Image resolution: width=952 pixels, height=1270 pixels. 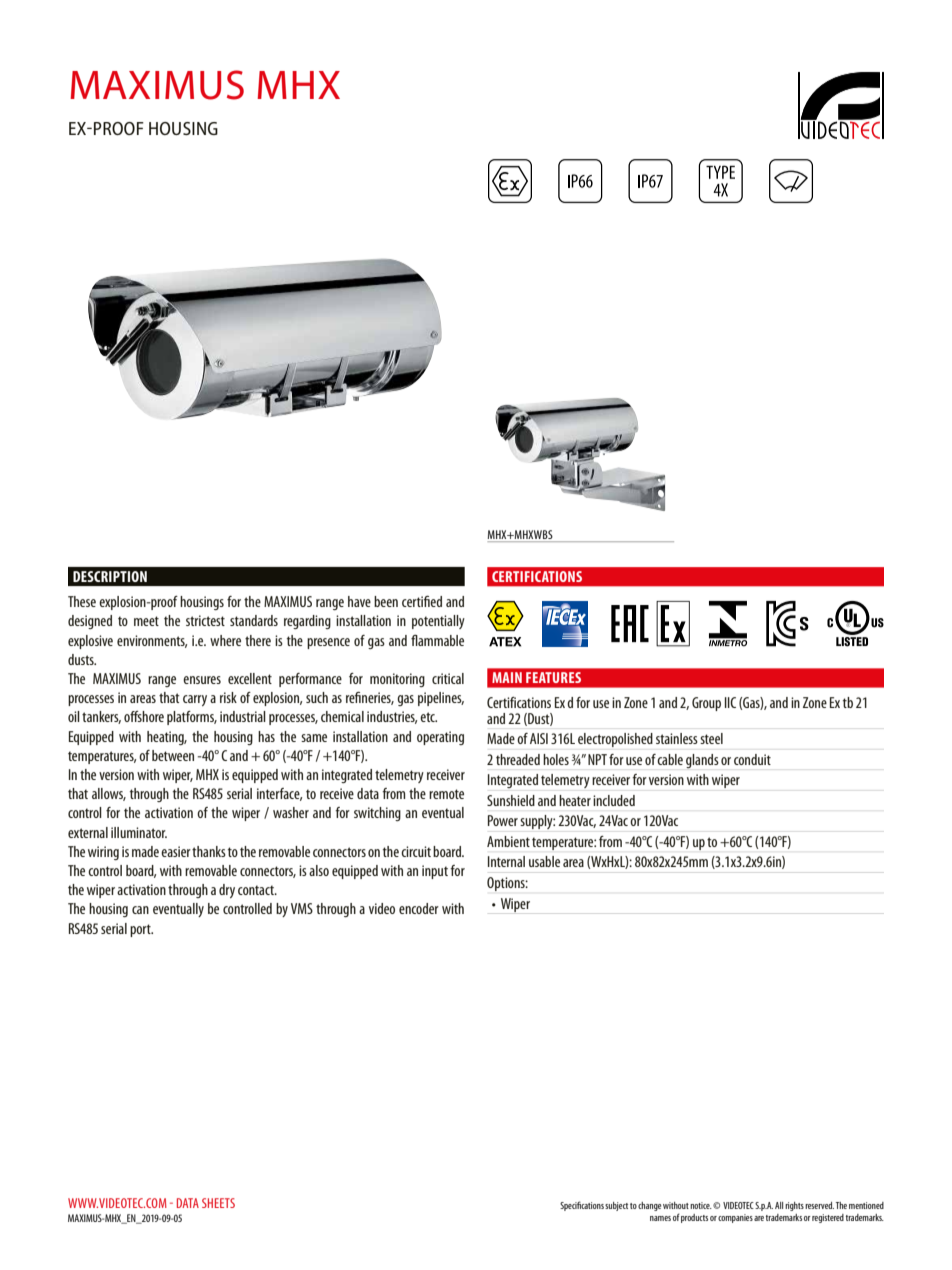 What do you see at coordinates (139, 832) in the document?
I see `illuminator` at bounding box center [139, 832].
